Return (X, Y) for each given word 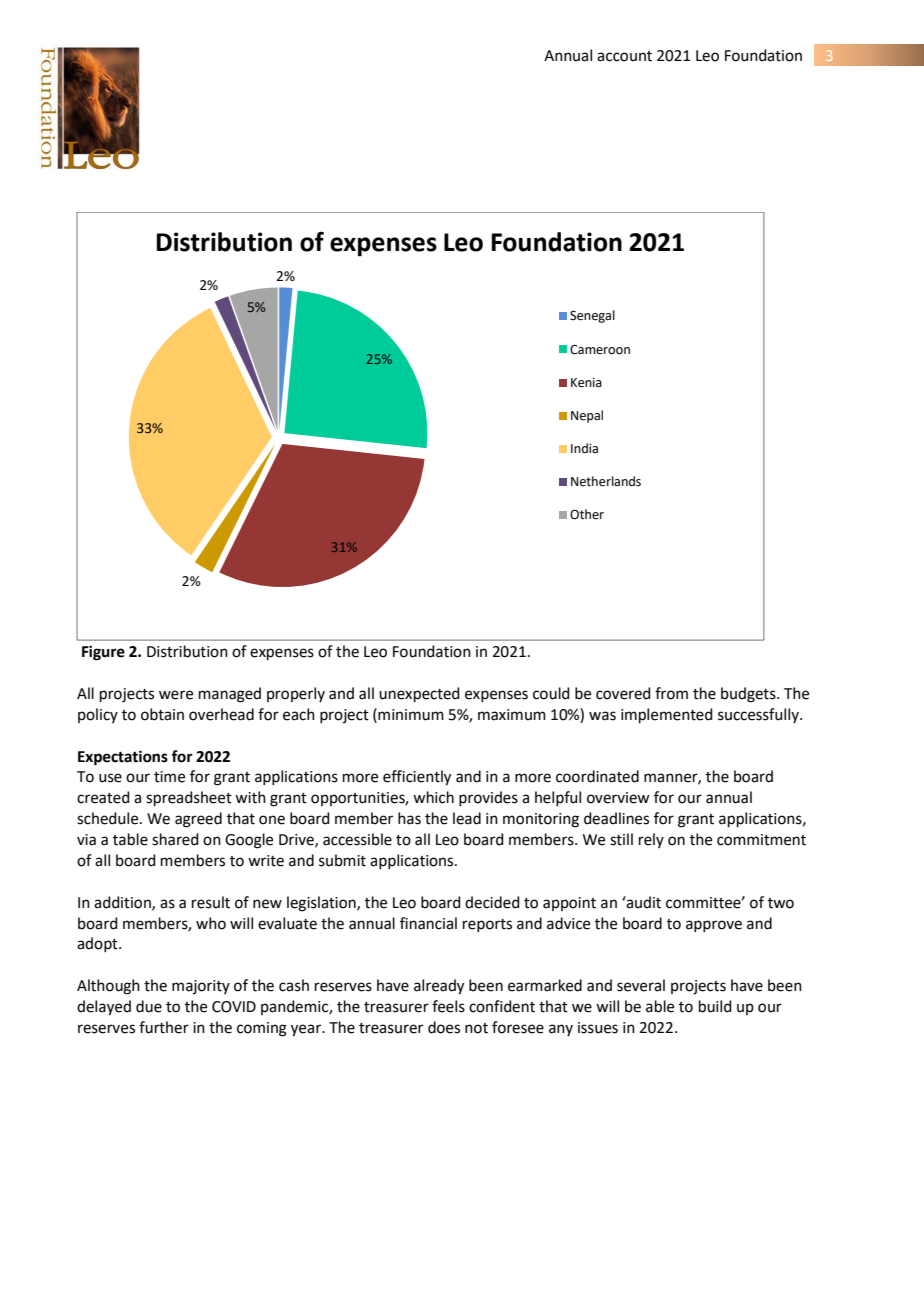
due (149, 1006)
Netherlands (606, 481)
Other (587, 514)
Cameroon (600, 350)
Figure (103, 653)
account (624, 56)
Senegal (592, 316)
